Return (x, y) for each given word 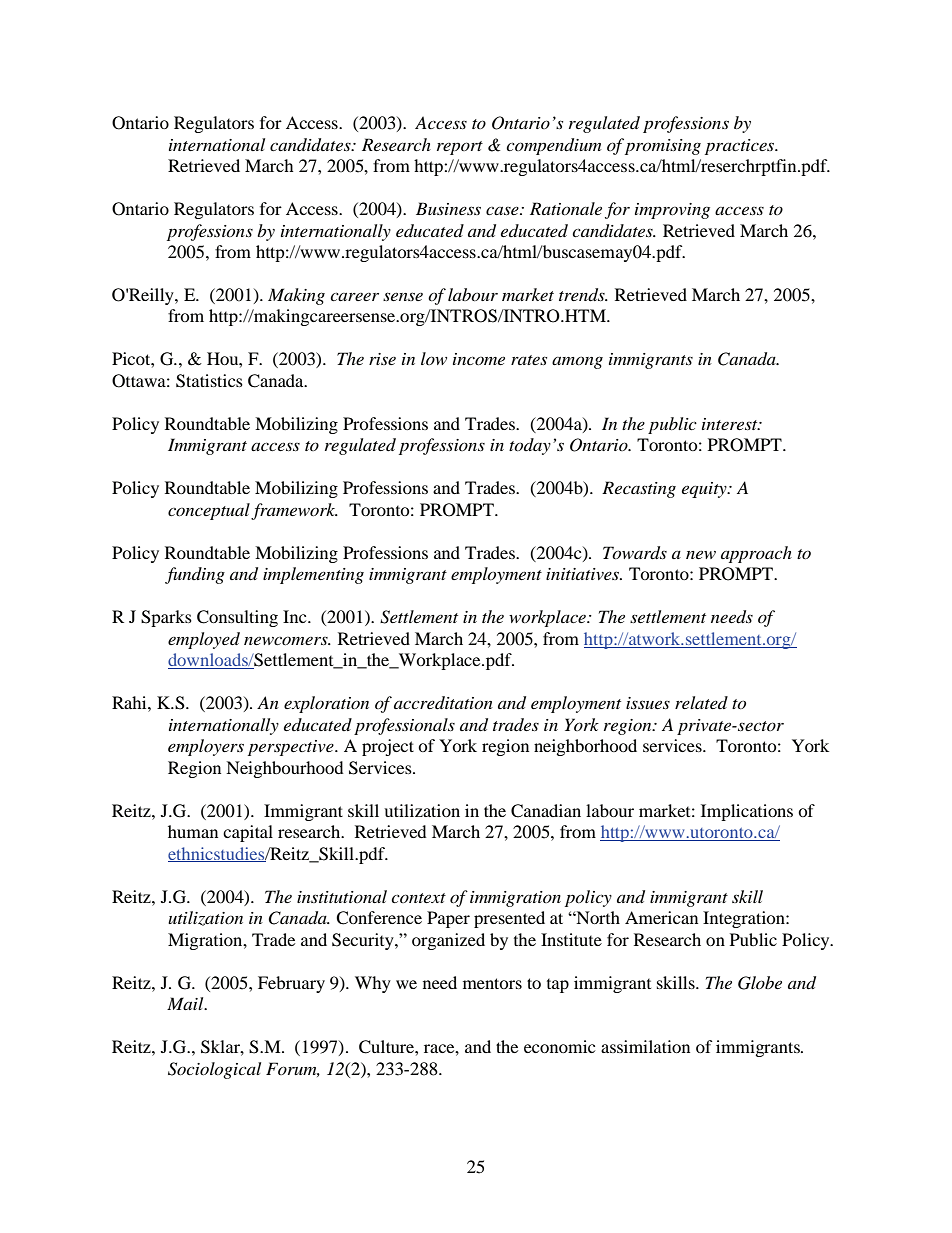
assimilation (645, 1046)
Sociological (214, 1070)
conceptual (210, 511)
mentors (492, 983)
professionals (404, 726)
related (701, 702)
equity (705, 490)
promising (663, 147)
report (460, 148)
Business (448, 208)
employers (206, 747)
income (479, 359)
